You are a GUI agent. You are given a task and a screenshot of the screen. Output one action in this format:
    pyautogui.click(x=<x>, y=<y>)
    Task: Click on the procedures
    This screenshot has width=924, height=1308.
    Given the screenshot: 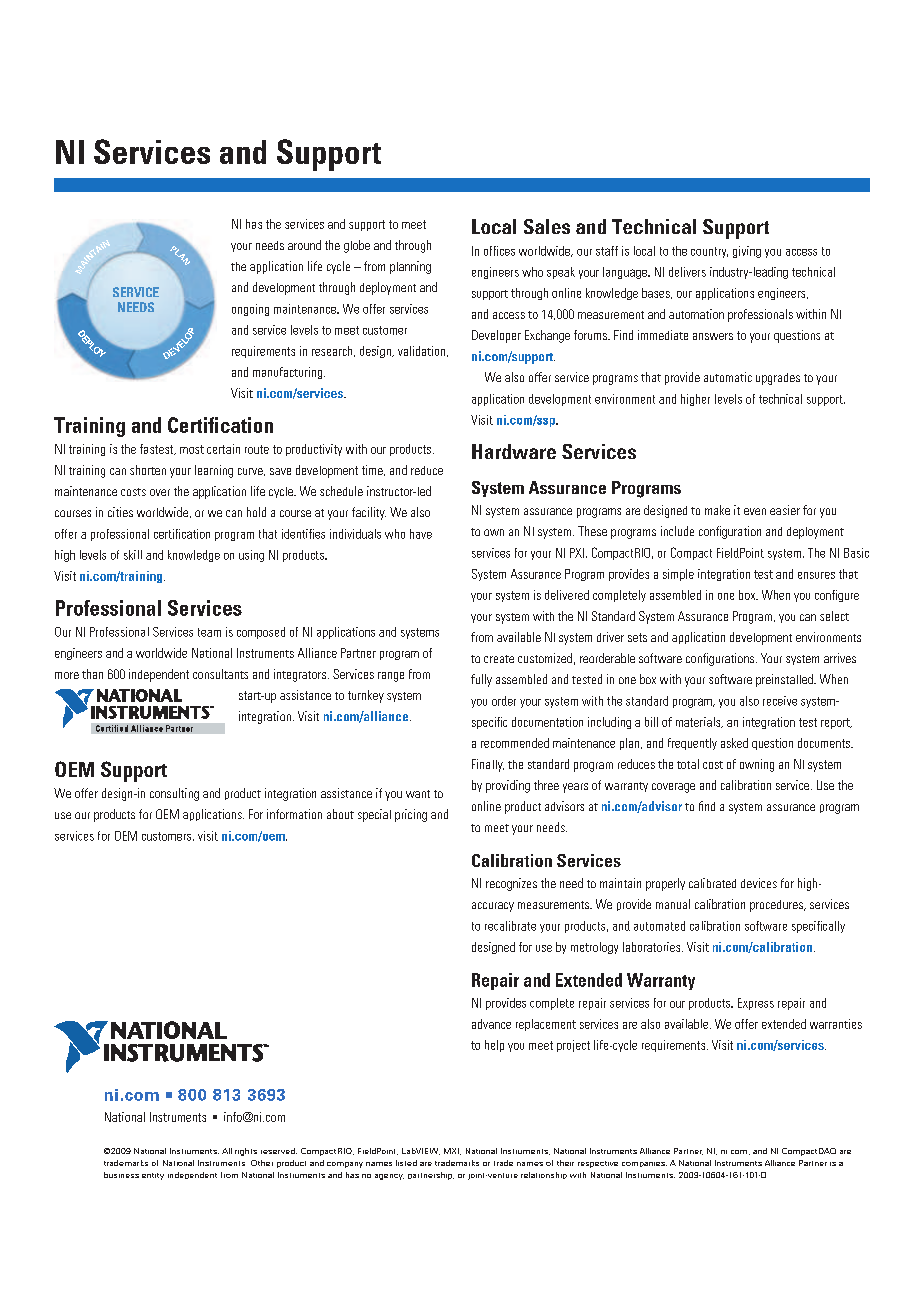 What is the action you would take?
    pyautogui.click(x=777, y=906)
